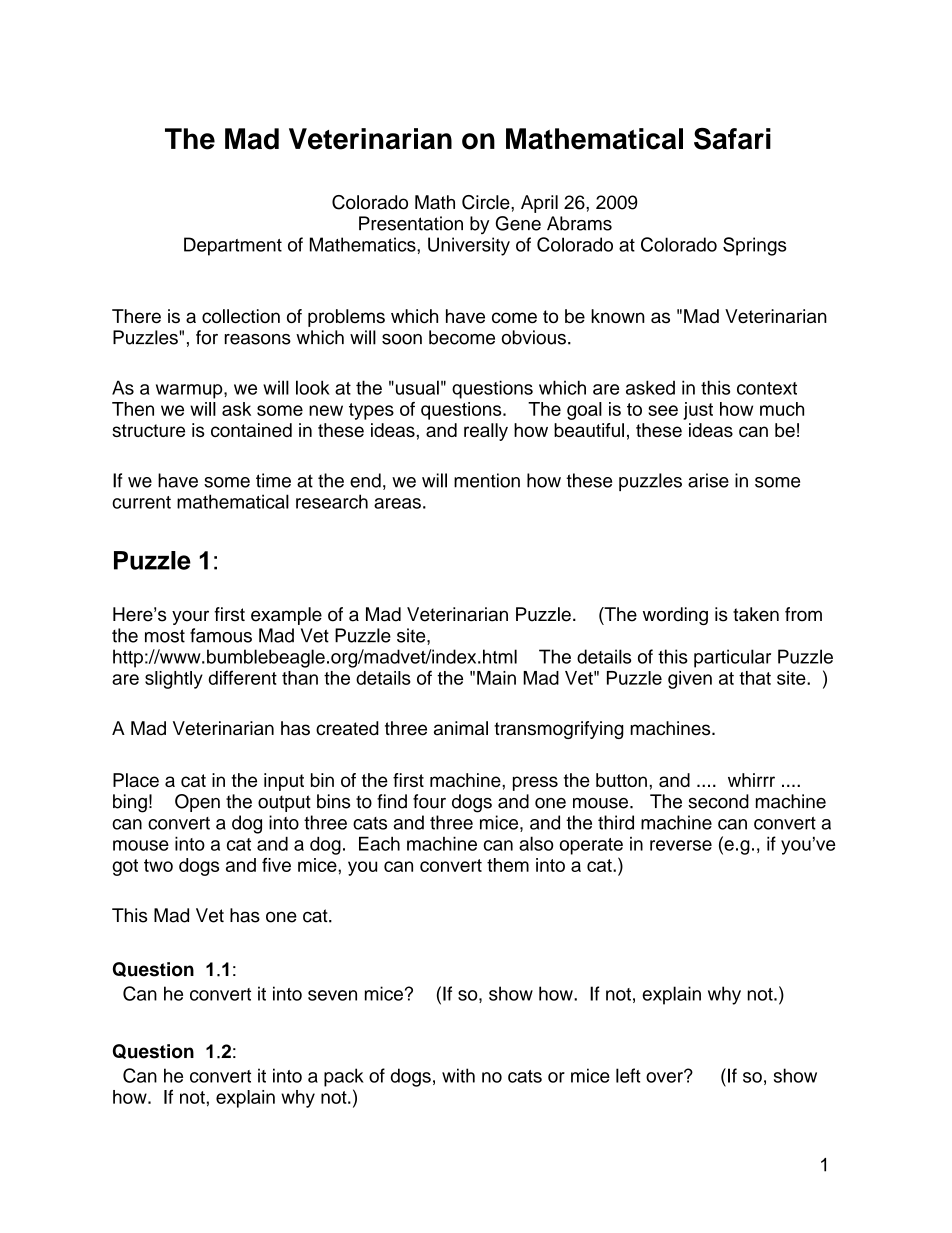  What do you see at coordinates (487, 480) in the screenshot?
I see `mention` at bounding box center [487, 480].
